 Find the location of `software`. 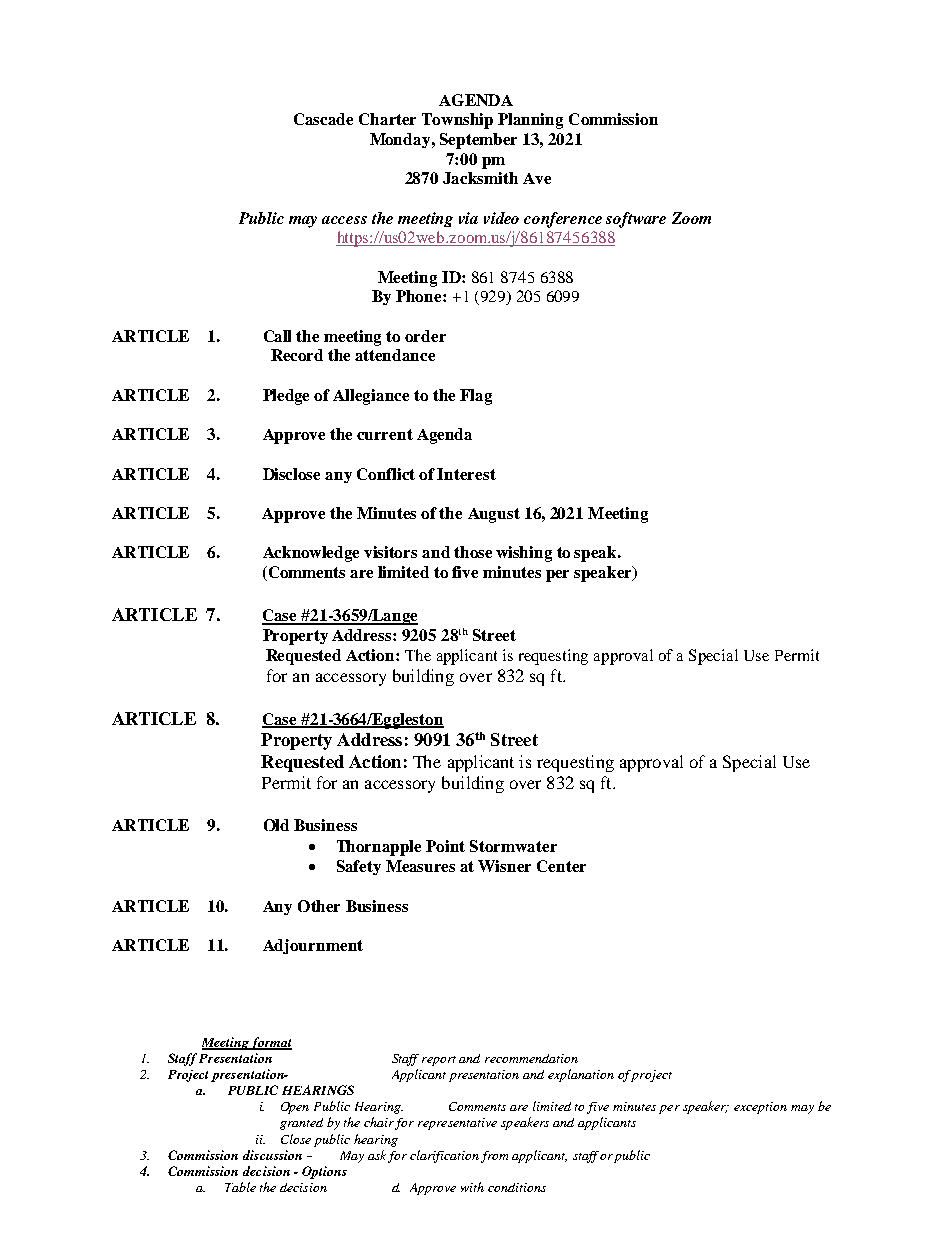

software is located at coordinates (636, 220).
